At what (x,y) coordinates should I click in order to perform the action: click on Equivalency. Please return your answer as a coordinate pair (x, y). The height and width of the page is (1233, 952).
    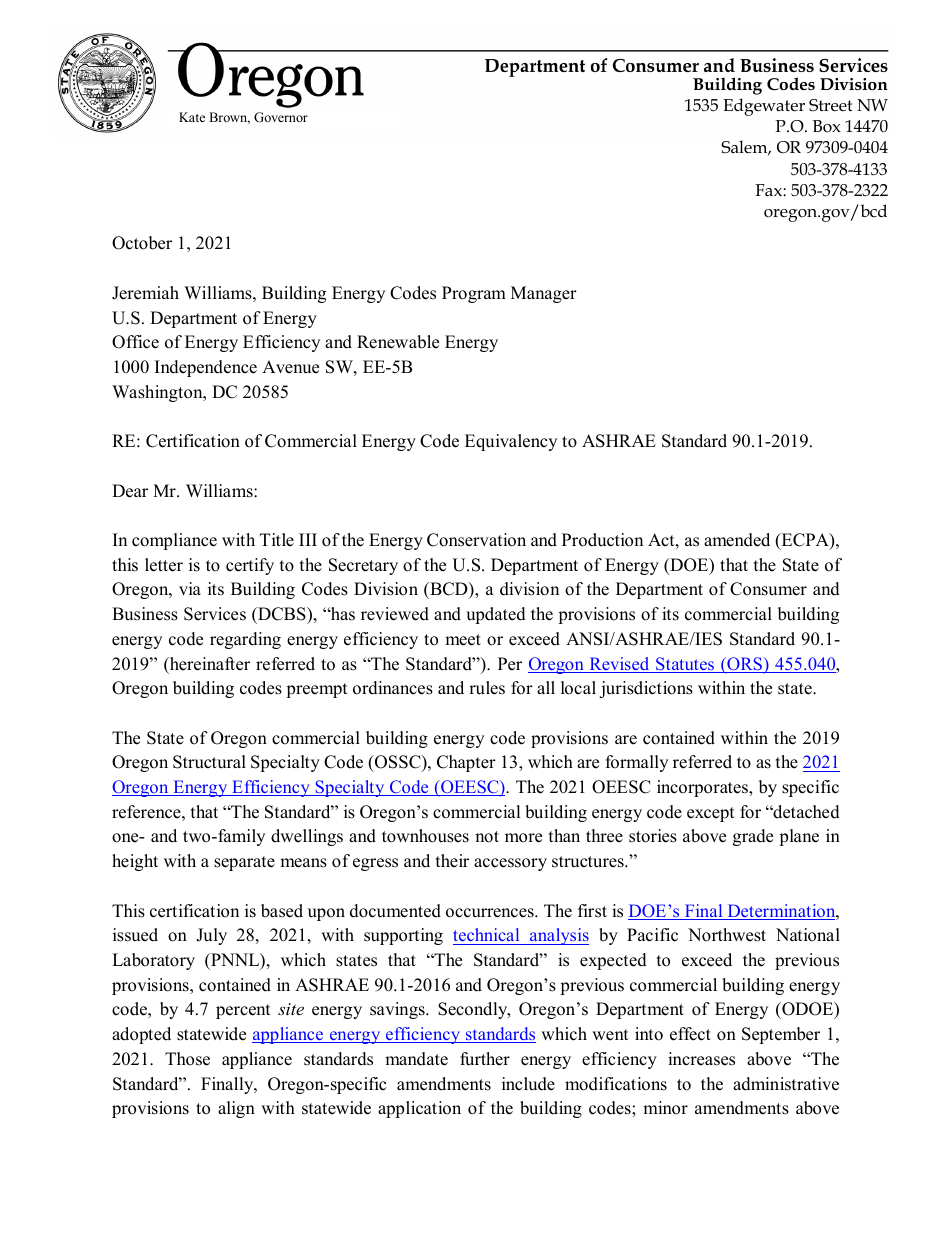
    Looking at the image, I should click on (511, 442).
